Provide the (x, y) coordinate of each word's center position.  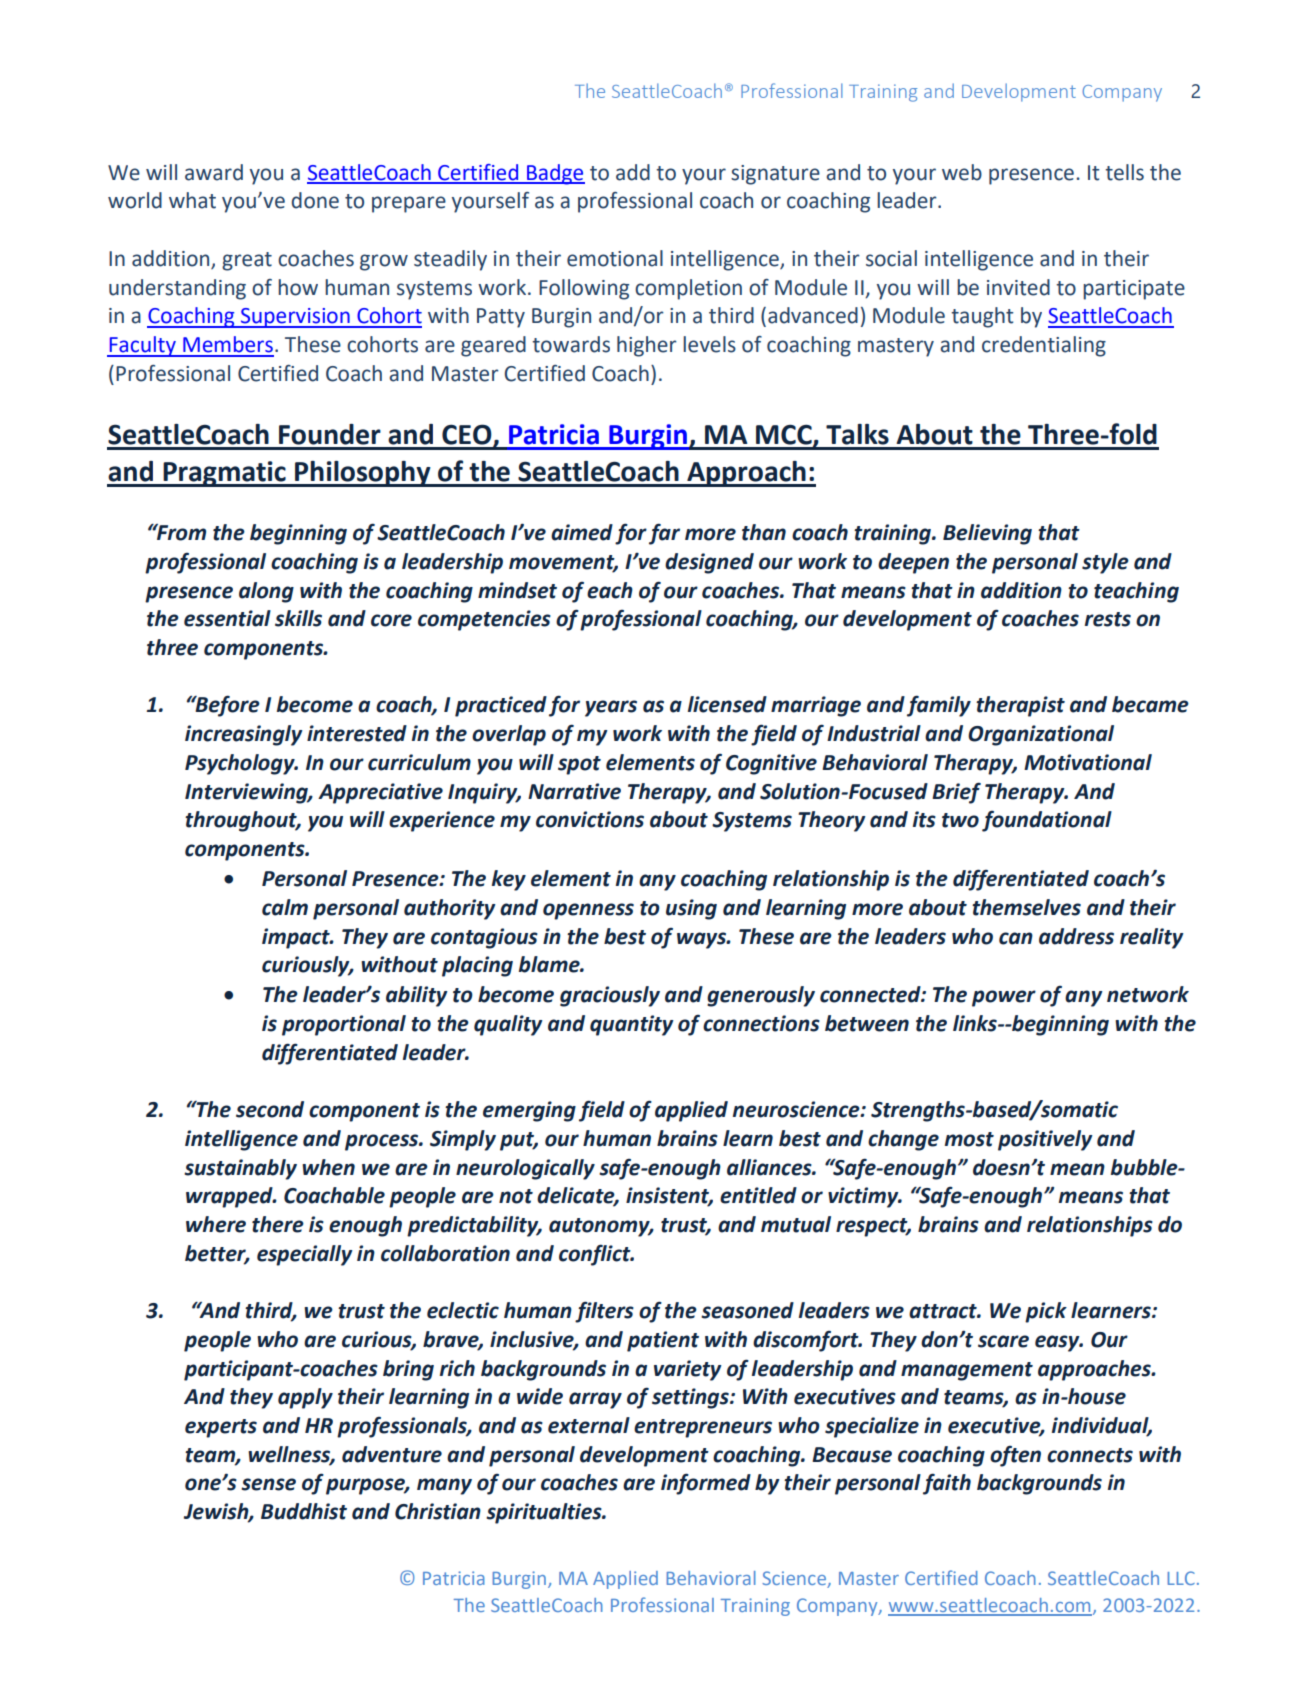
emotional (615, 258)
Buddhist (304, 1511)
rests (1108, 619)
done (315, 200)
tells (1124, 172)
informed (706, 1484)
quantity (632, 1025)
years (611, 708)
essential (227, 618)
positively (1045, 1140)
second (270, 1109)
